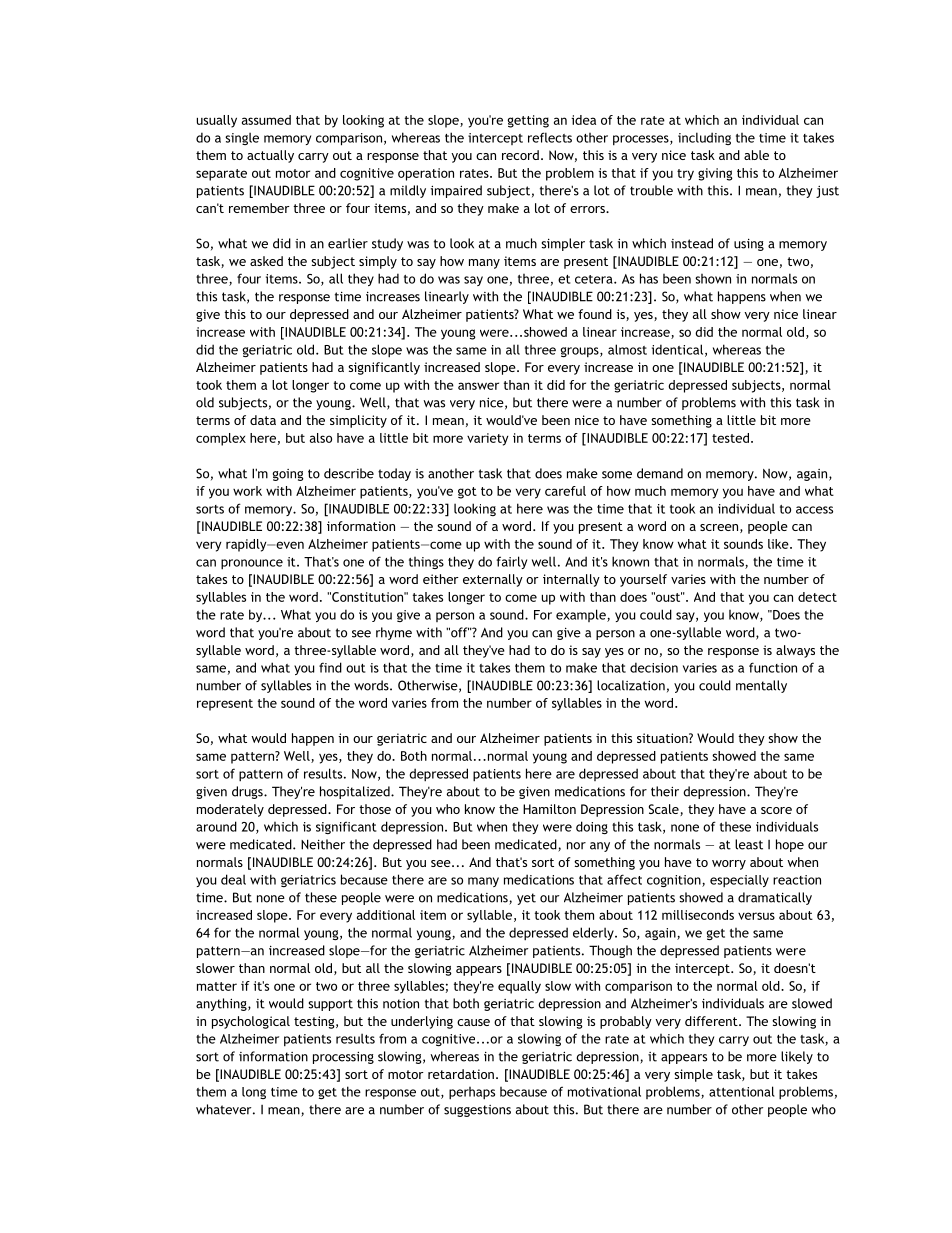 The height and width of the screenshot is (1233, 952). I want to click on tested, so click(730, 438).
